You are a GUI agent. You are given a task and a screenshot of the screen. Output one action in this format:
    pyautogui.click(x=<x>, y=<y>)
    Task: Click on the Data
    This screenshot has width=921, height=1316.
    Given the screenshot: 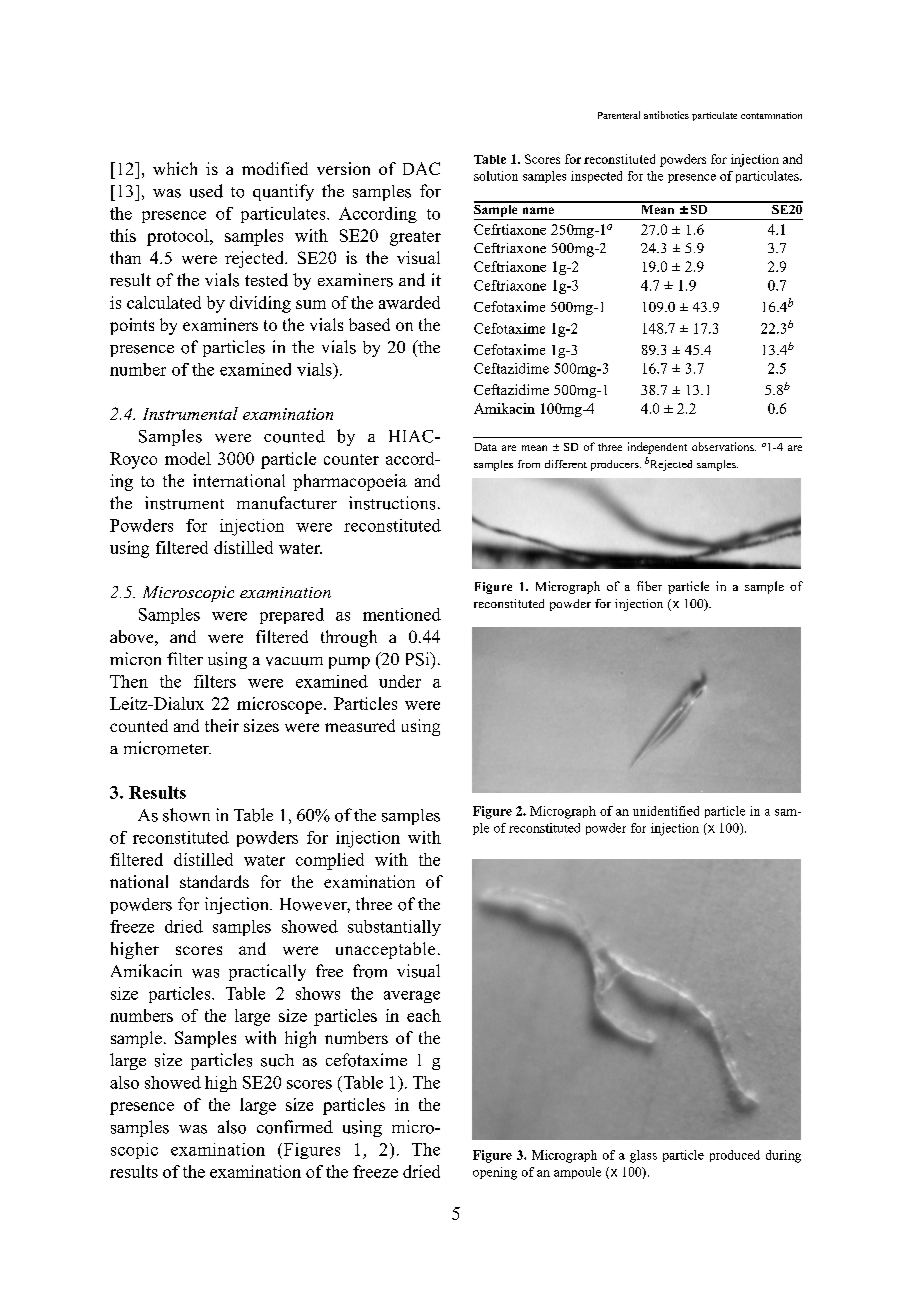 What is the action you would take?
    pyautogui.click(x=486, y=447)
